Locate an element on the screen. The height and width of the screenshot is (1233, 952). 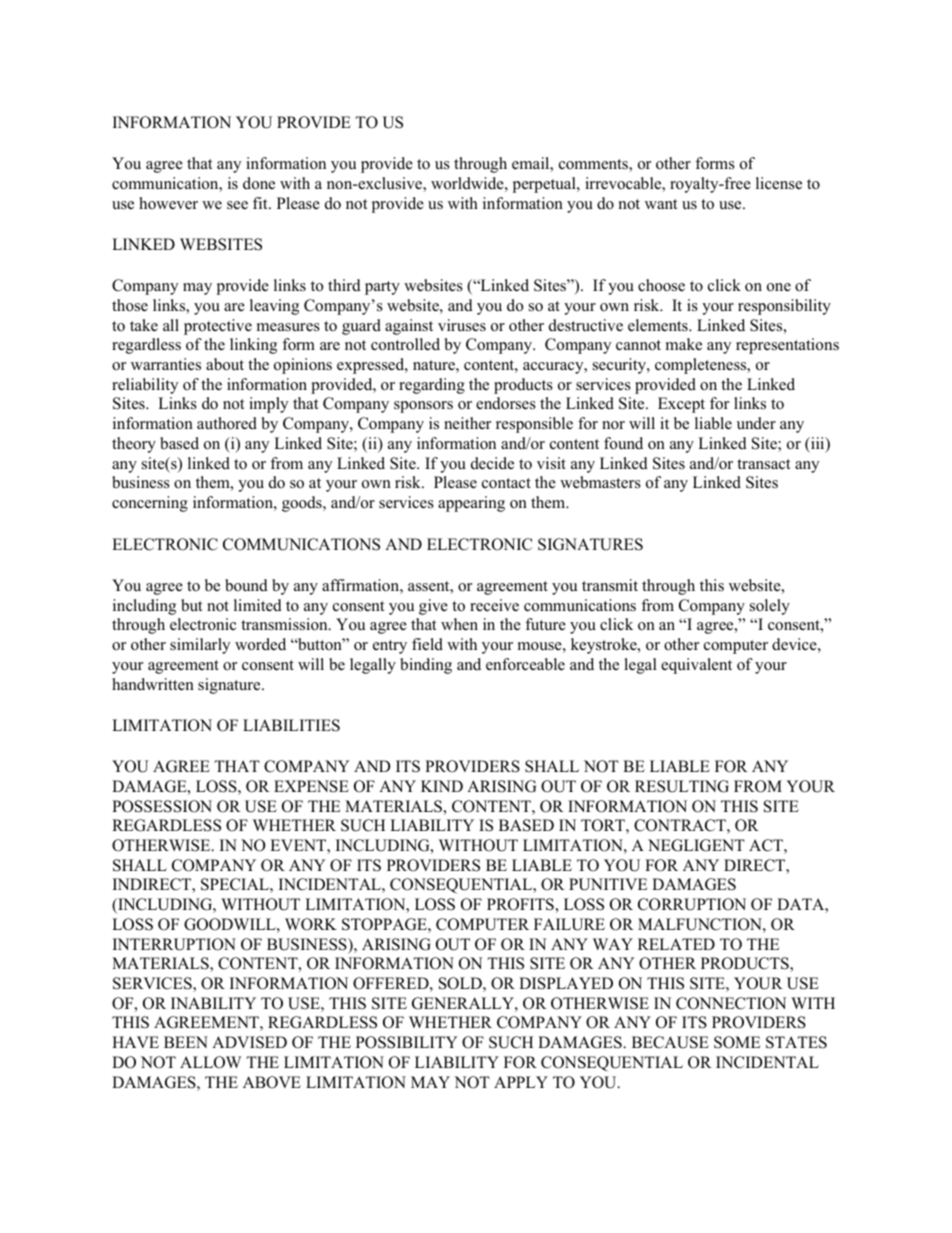
license is located at coordinates (779, 183).
